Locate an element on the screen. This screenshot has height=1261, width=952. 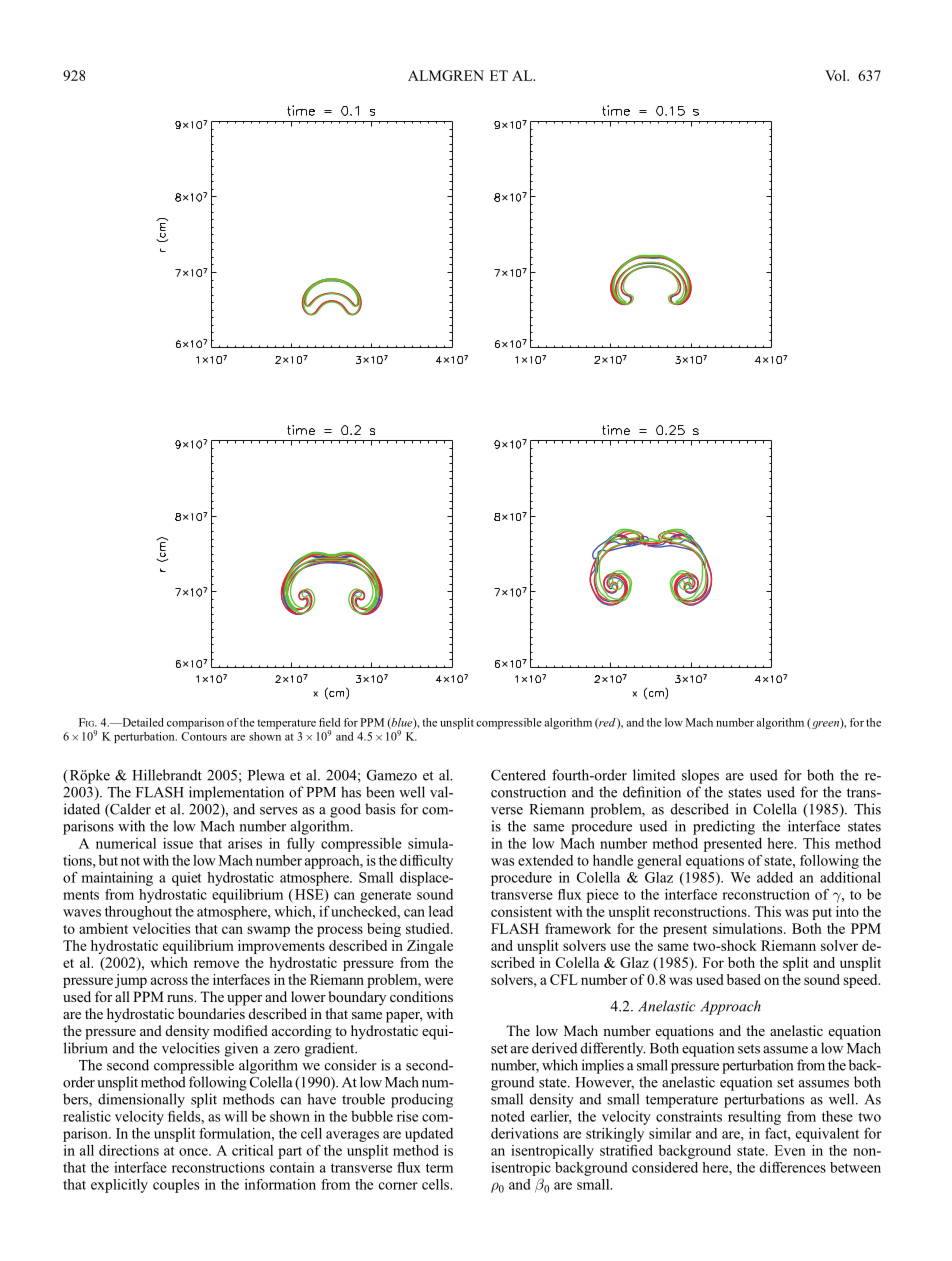
Vol is located at coordinates (836, 75).
